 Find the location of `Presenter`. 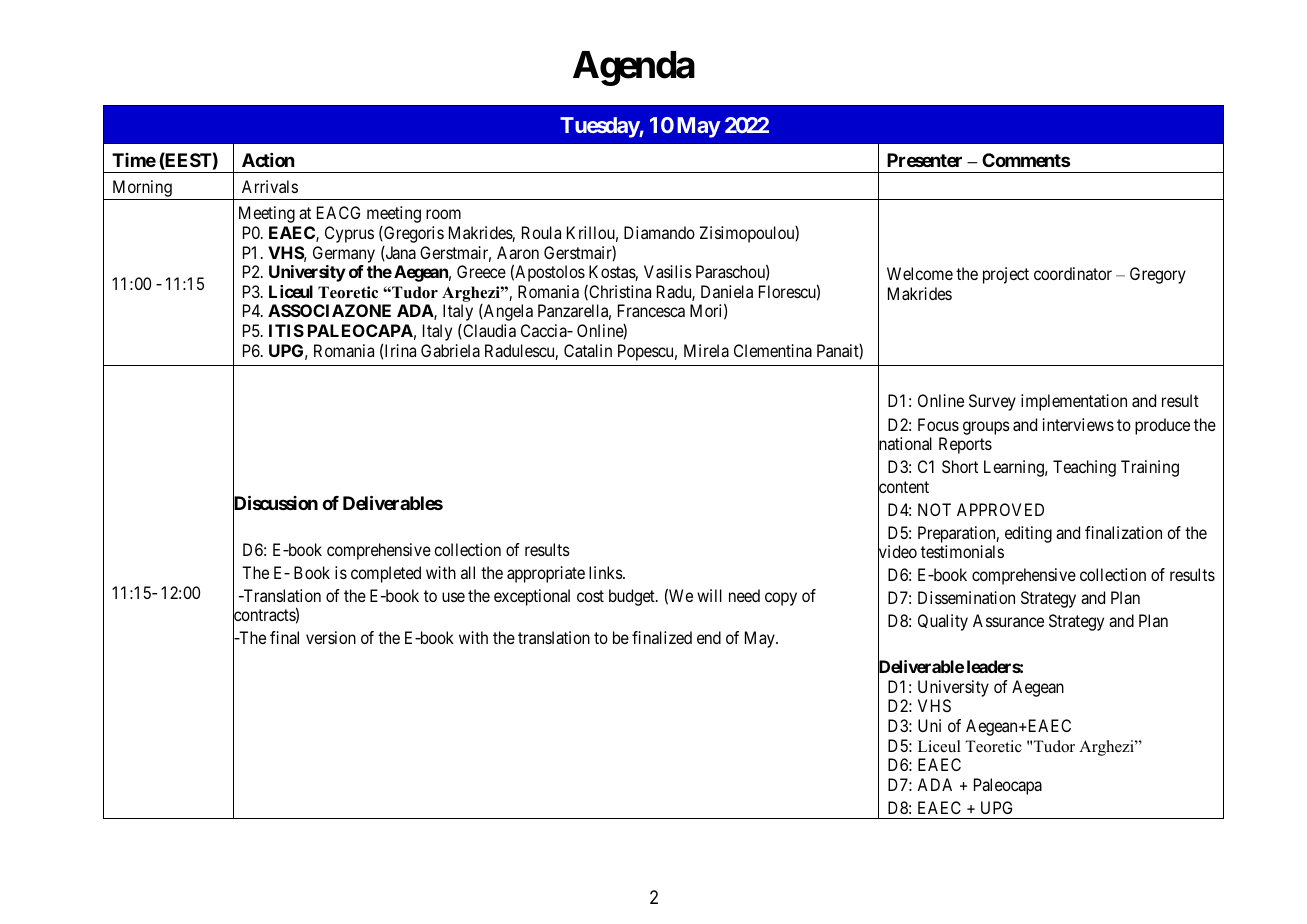

Presenter is located at coordinates (924, 160).
